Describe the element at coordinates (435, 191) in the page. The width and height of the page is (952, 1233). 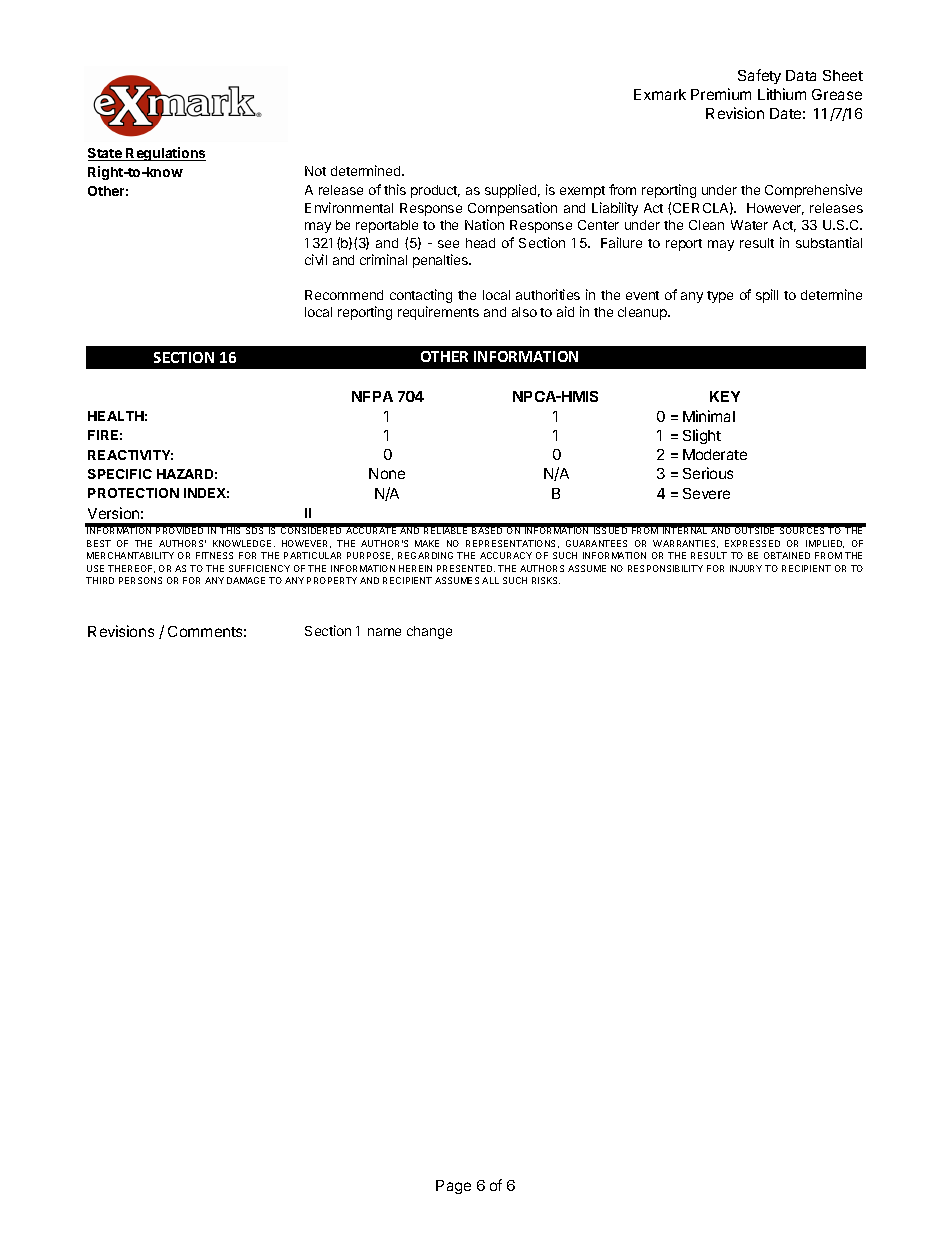
I see `product` at that location.
